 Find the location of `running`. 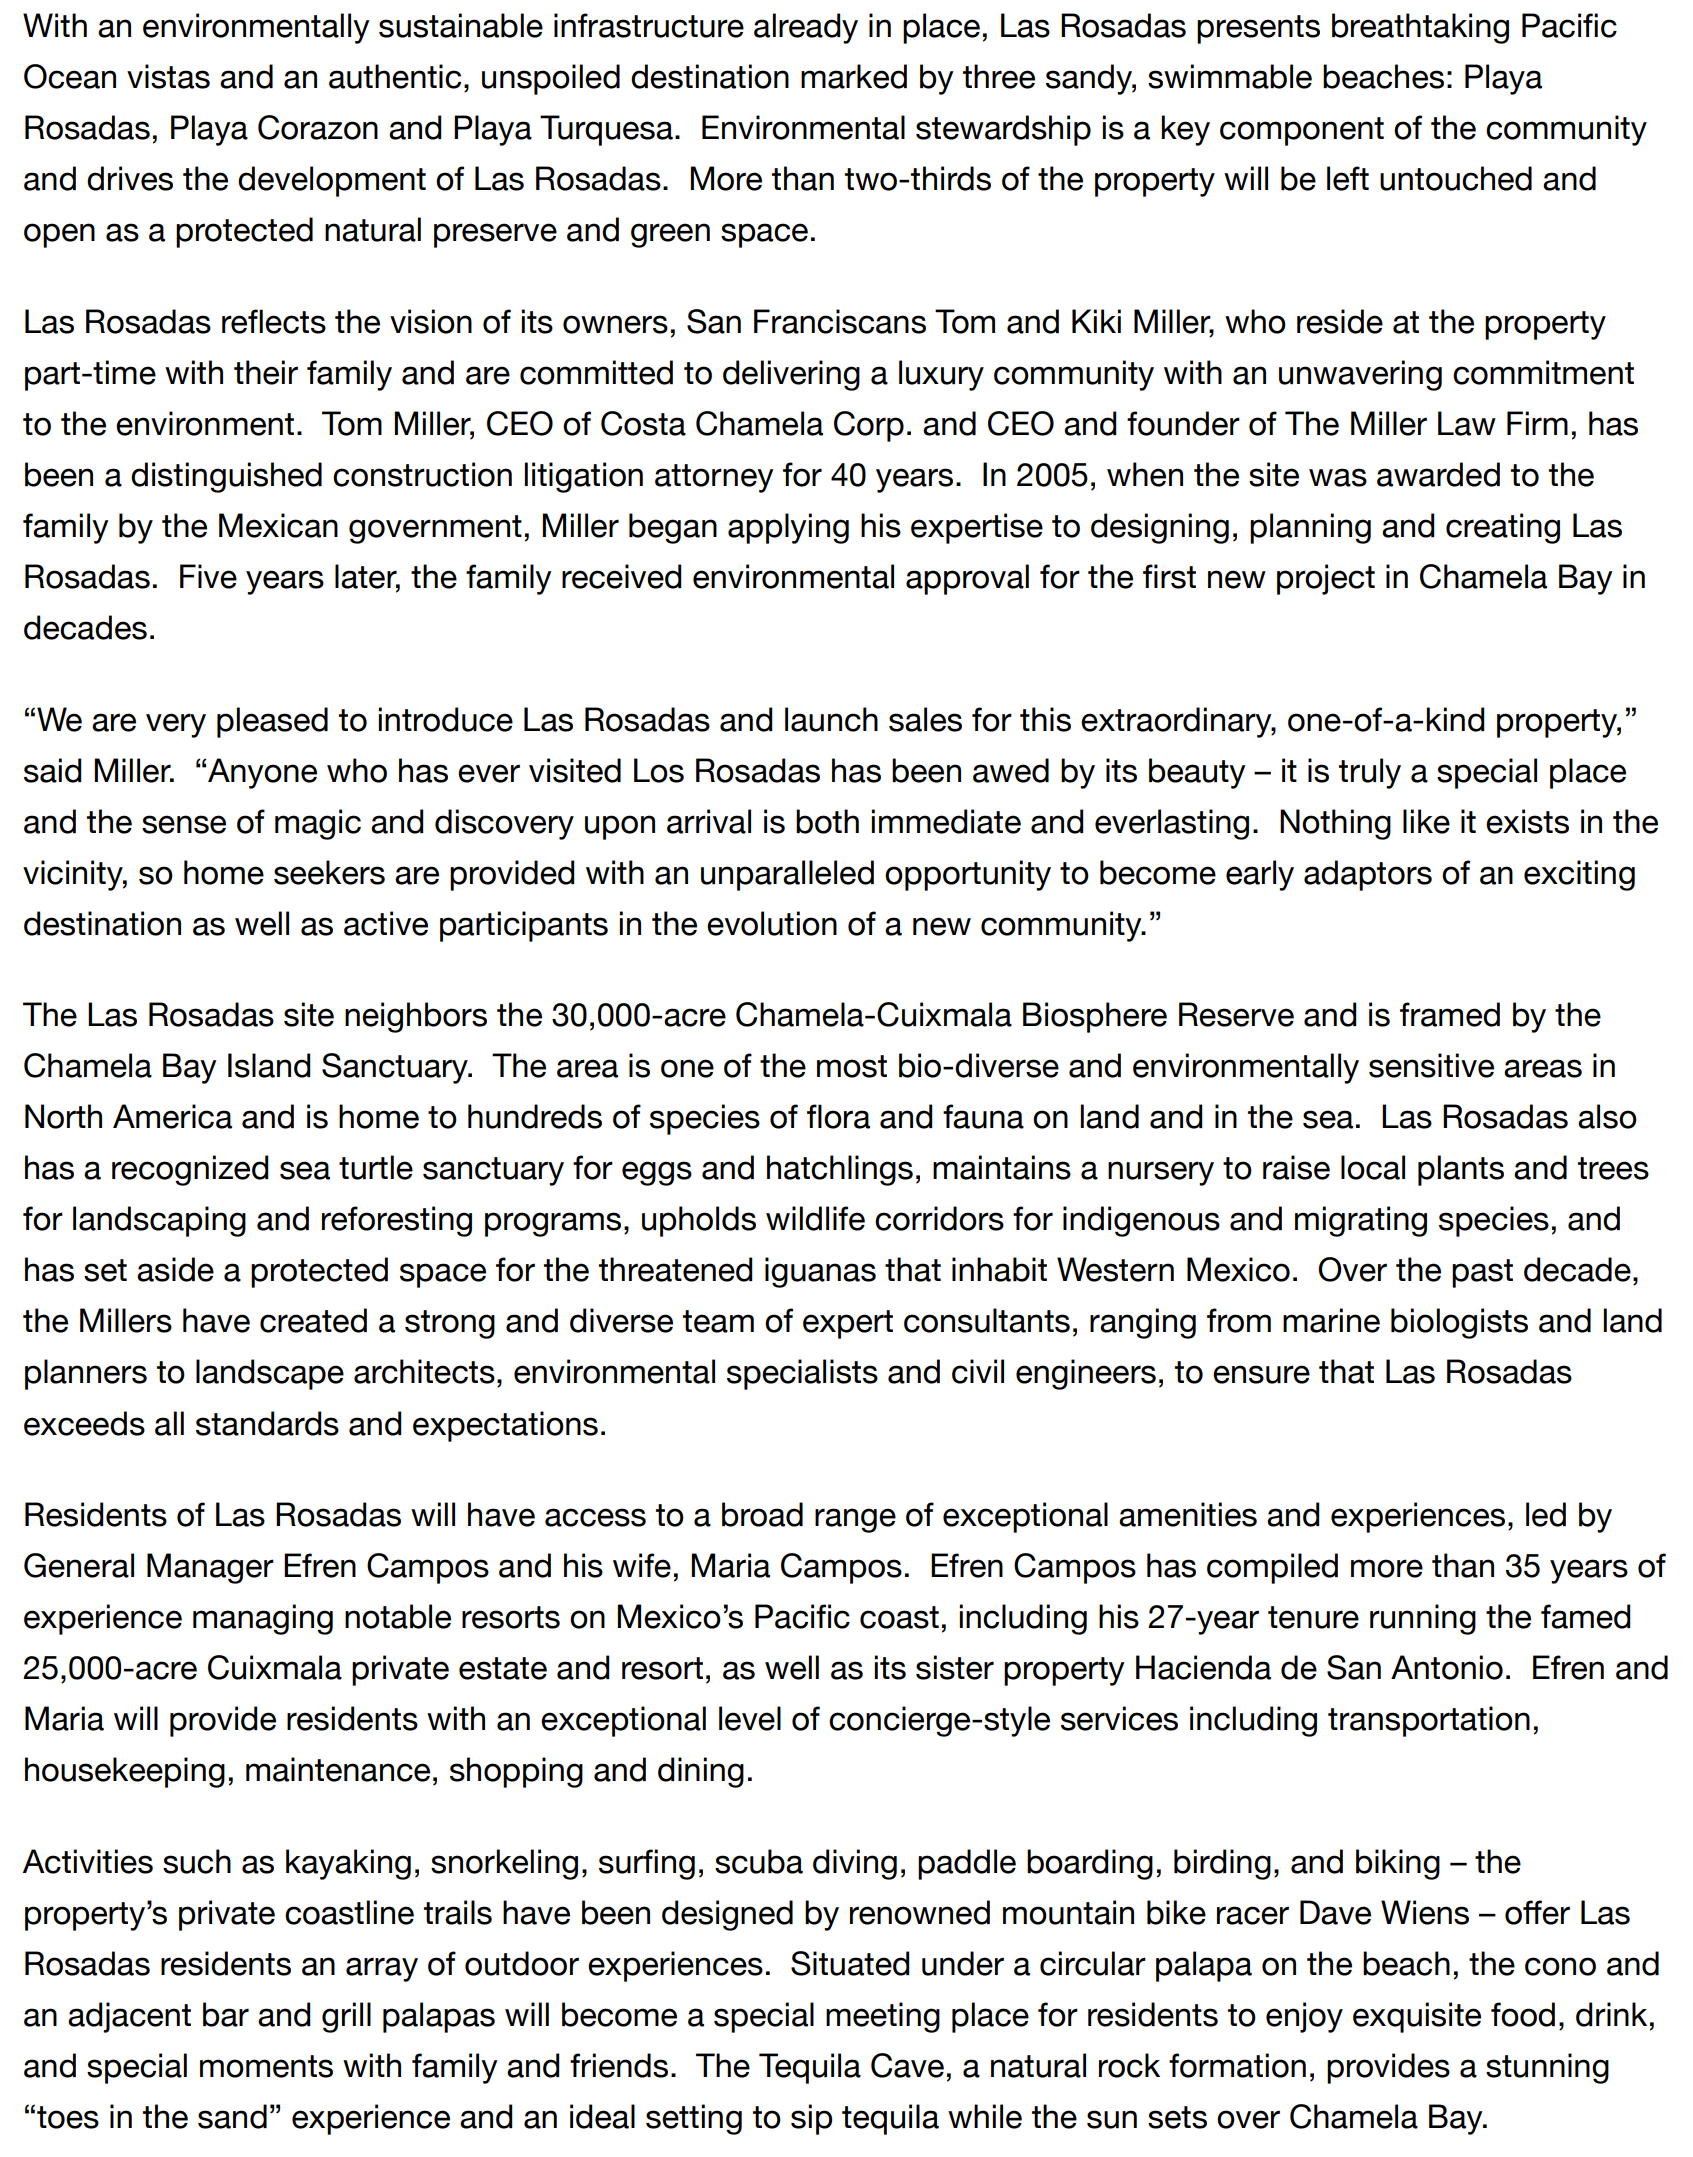

running is located at coordinates (1423, 1619).
